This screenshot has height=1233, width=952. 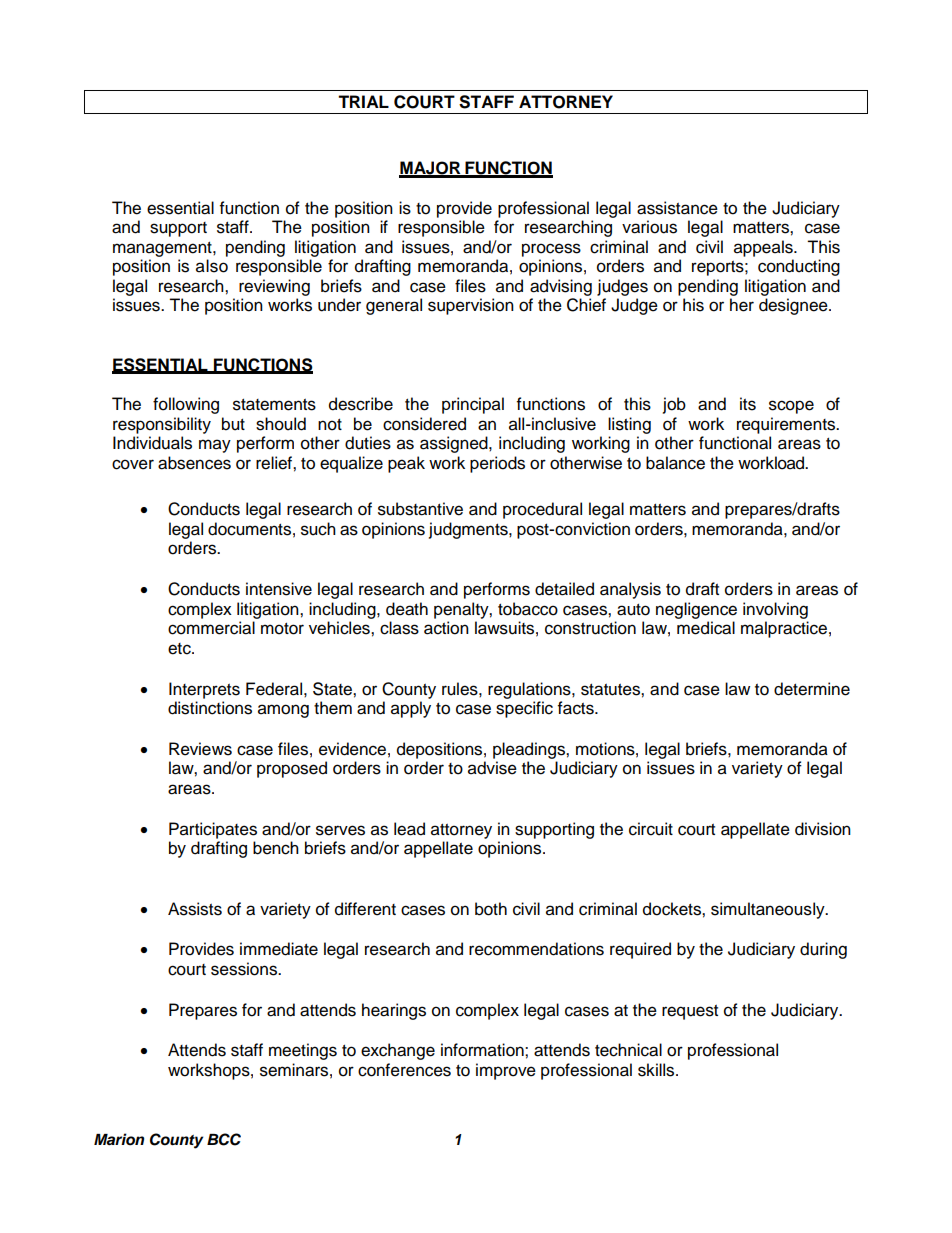 What do you see at coordinates (492, 768) in the screenshot?
I see `advise` at bounding box center [492, 768].
